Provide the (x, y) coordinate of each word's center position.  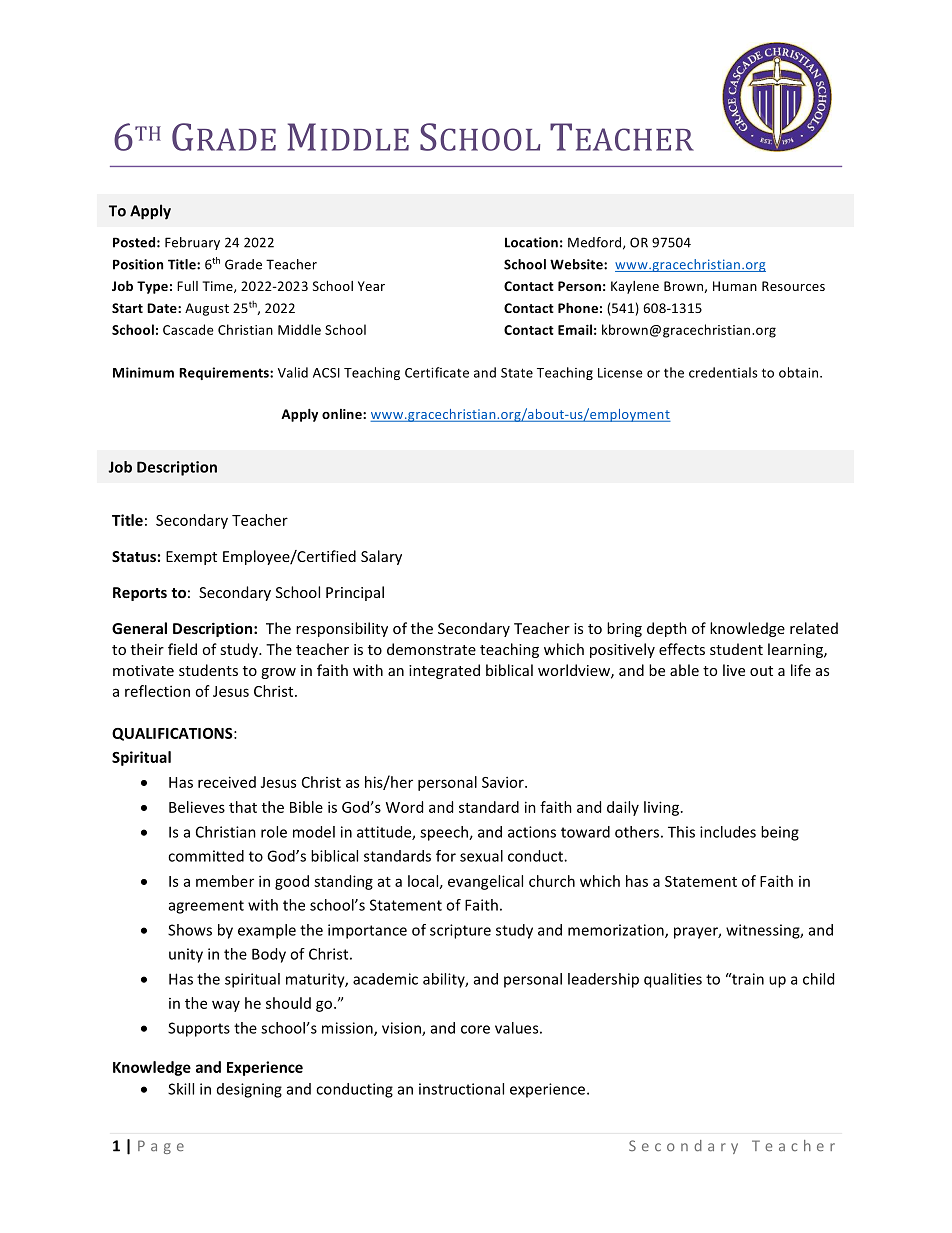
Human (735, 286)
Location (531, 242)
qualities (673, 980)
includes (728, 832)
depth (667, 629)
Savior (504, 782)
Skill (181, 1089)
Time (218, 287)
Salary (381, 557)
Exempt (191, 558)
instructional (461, 1089)
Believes (197, 807)
